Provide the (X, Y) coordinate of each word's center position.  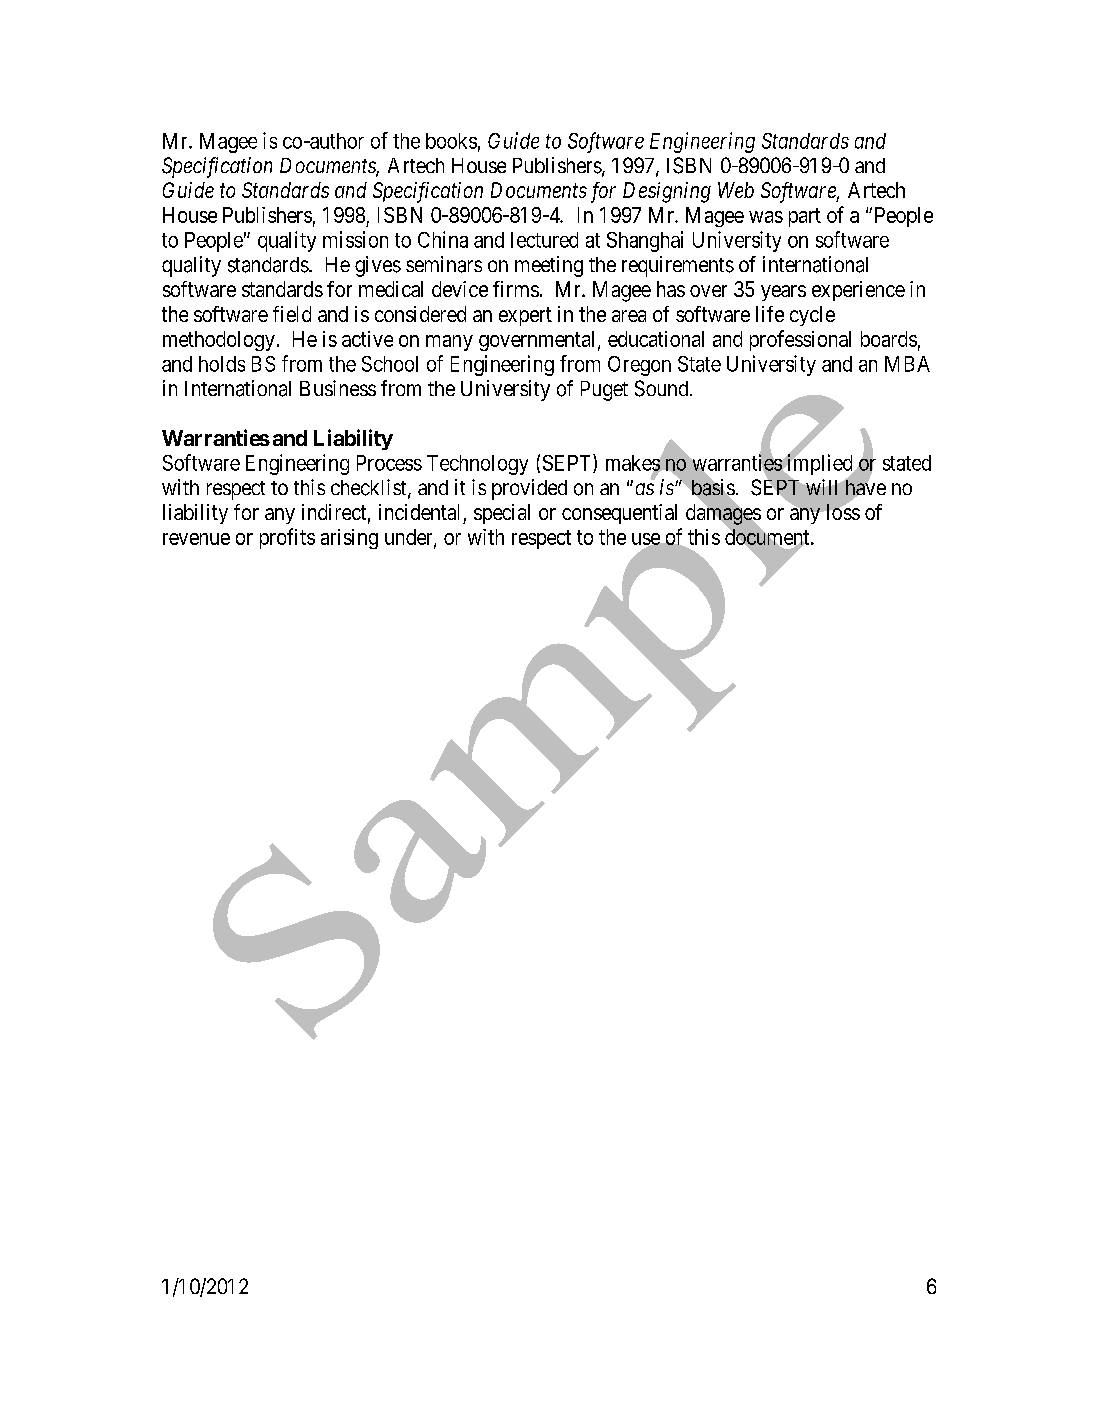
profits (287, 538)
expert (525, 316)
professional (800, 340)
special (502, 514)
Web (736, 190)
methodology (219, 341)
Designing (667, 192)
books (451, 141)
